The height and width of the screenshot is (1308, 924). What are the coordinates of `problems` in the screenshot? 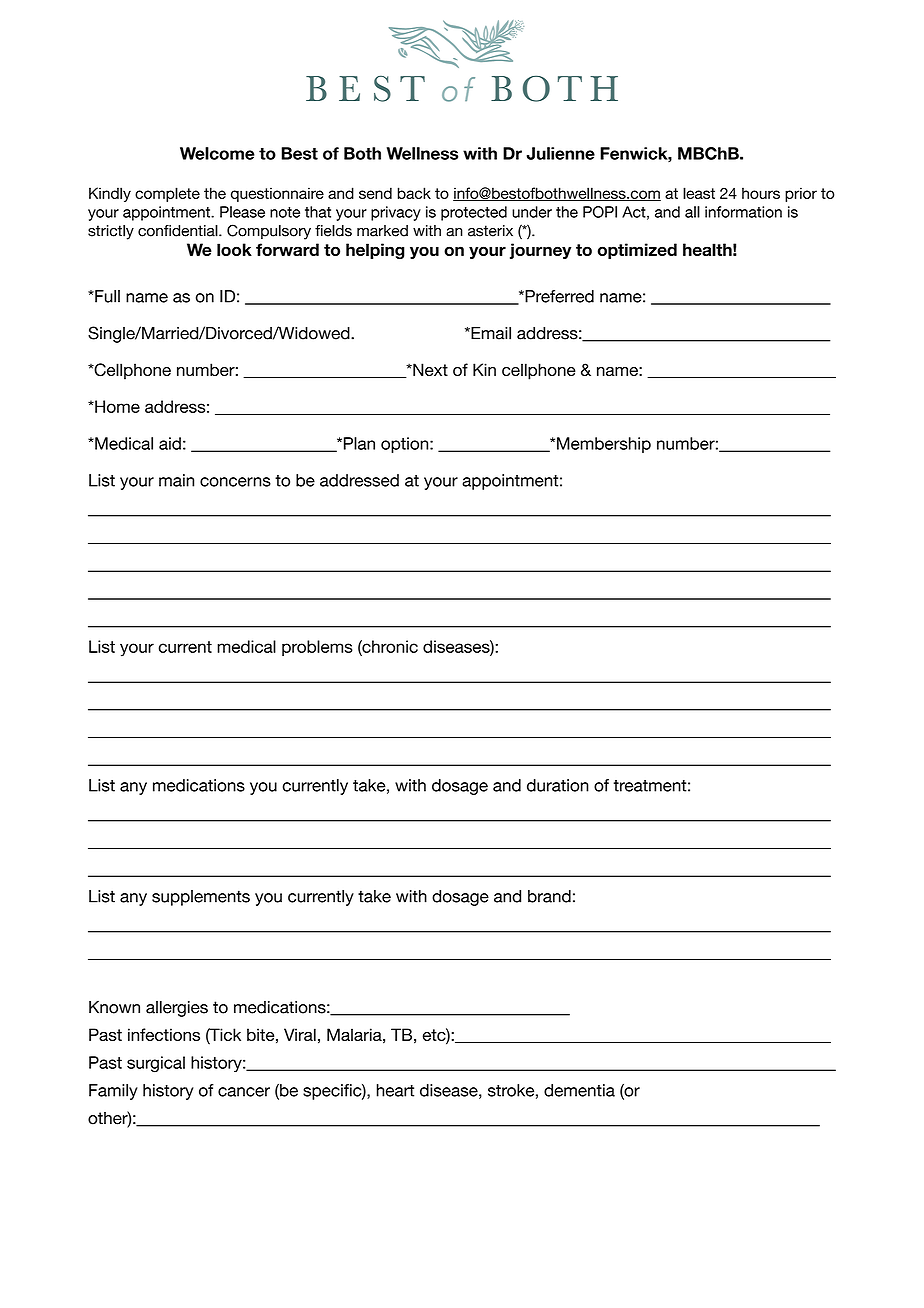 It's located at (317, 648).
